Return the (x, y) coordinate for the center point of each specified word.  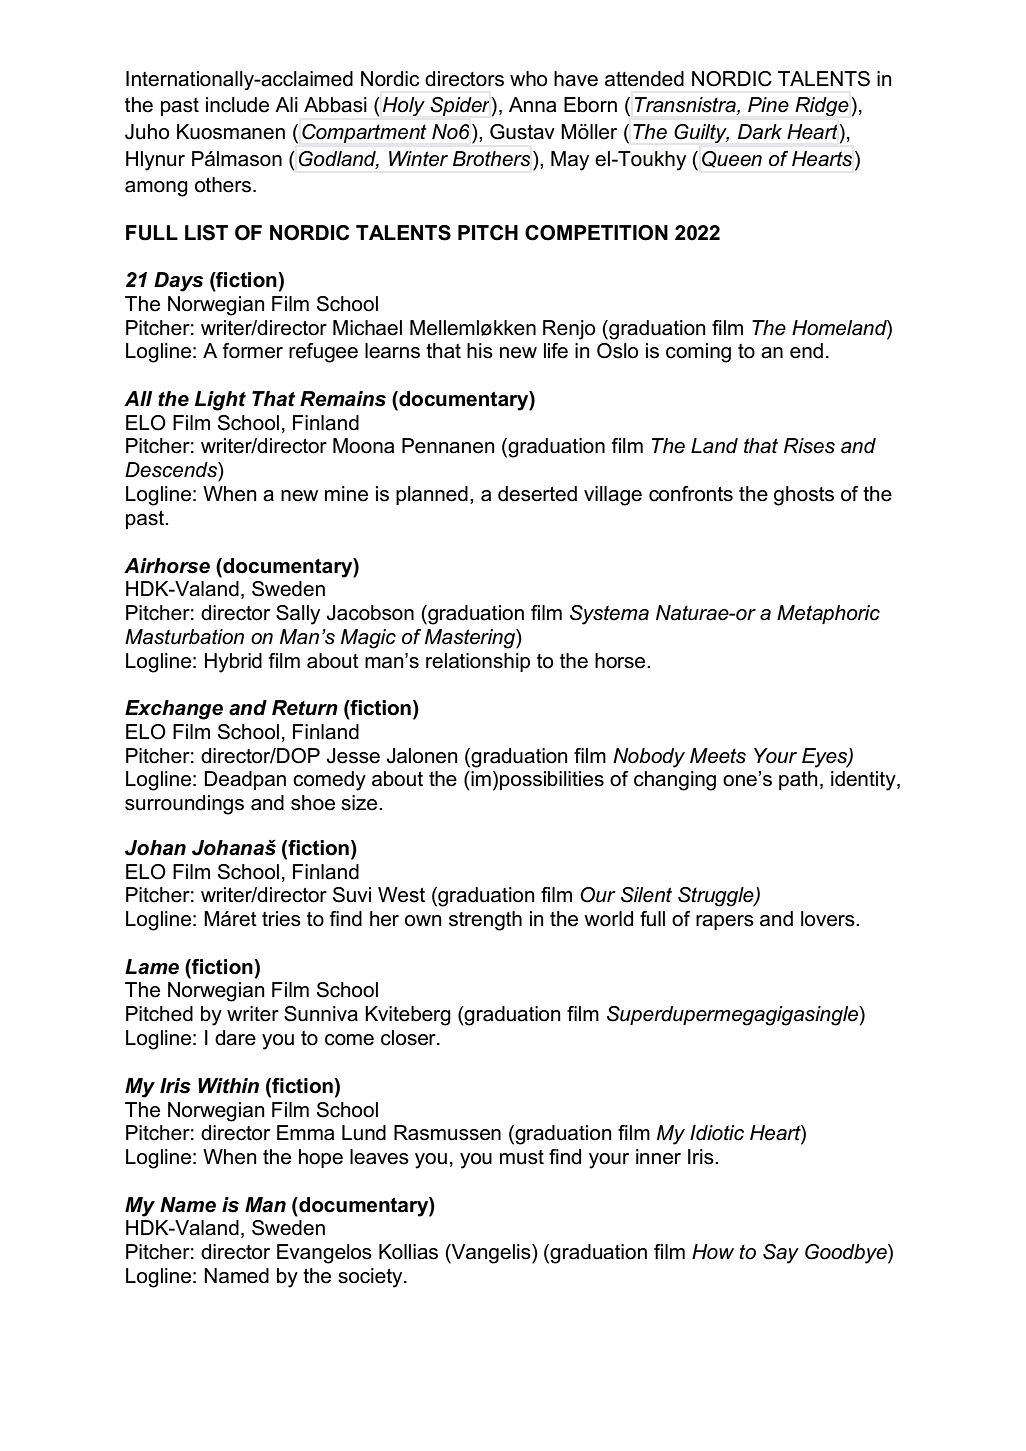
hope (321, 1158)
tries (281, 919)
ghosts (804, 496)
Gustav (522, 132)
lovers (829, 919)
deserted (537, 494)
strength (485, 921)
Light (220, 401)
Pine (768, 105)
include (237, 105)
